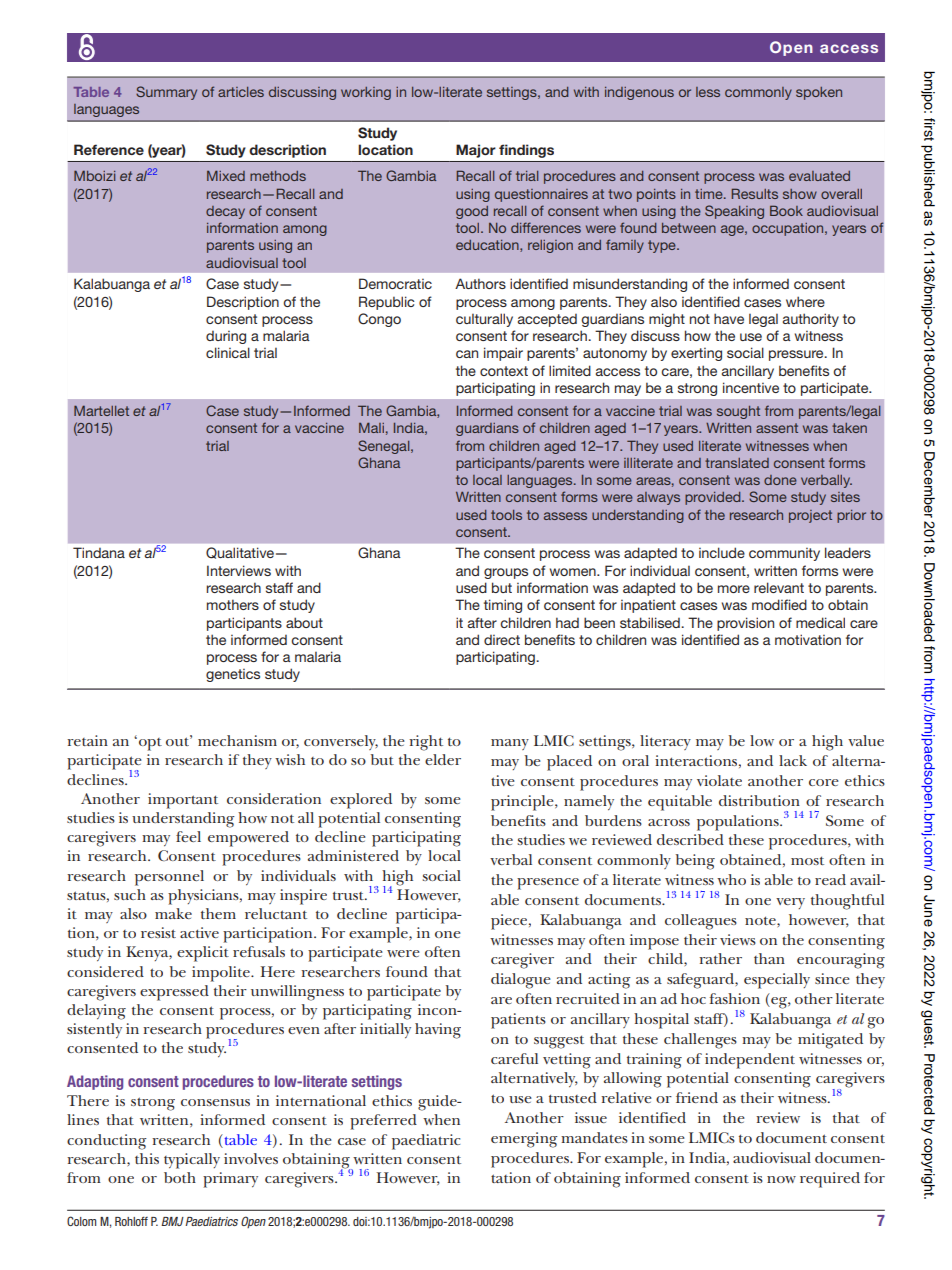 This document has width=952, height=1270. I want to click on Major, so click(476, 151).
